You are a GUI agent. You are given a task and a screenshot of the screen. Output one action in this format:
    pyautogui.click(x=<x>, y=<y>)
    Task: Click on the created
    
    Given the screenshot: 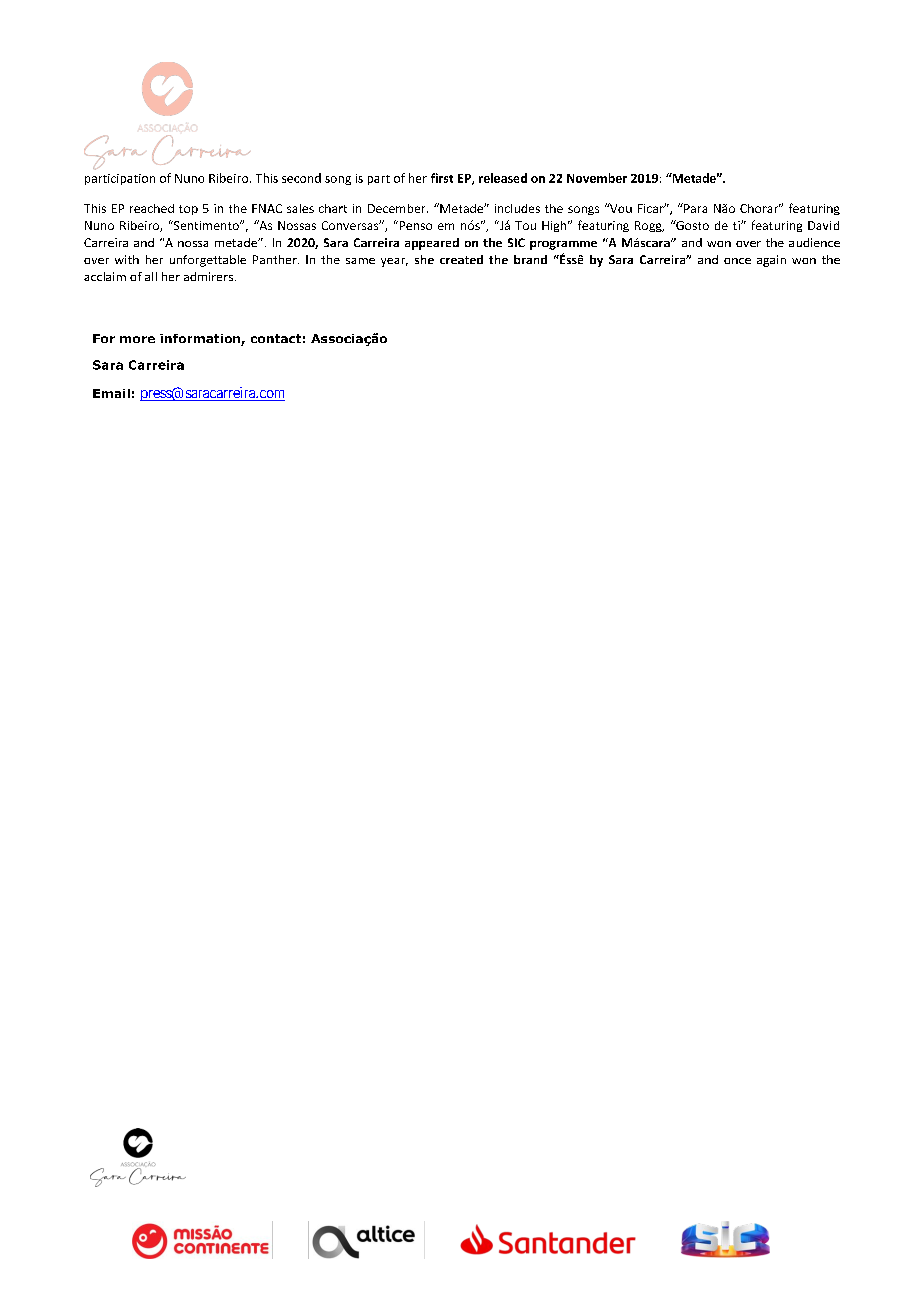 What is the action you would take?
    pyautogui.click(x=461, y=259)
